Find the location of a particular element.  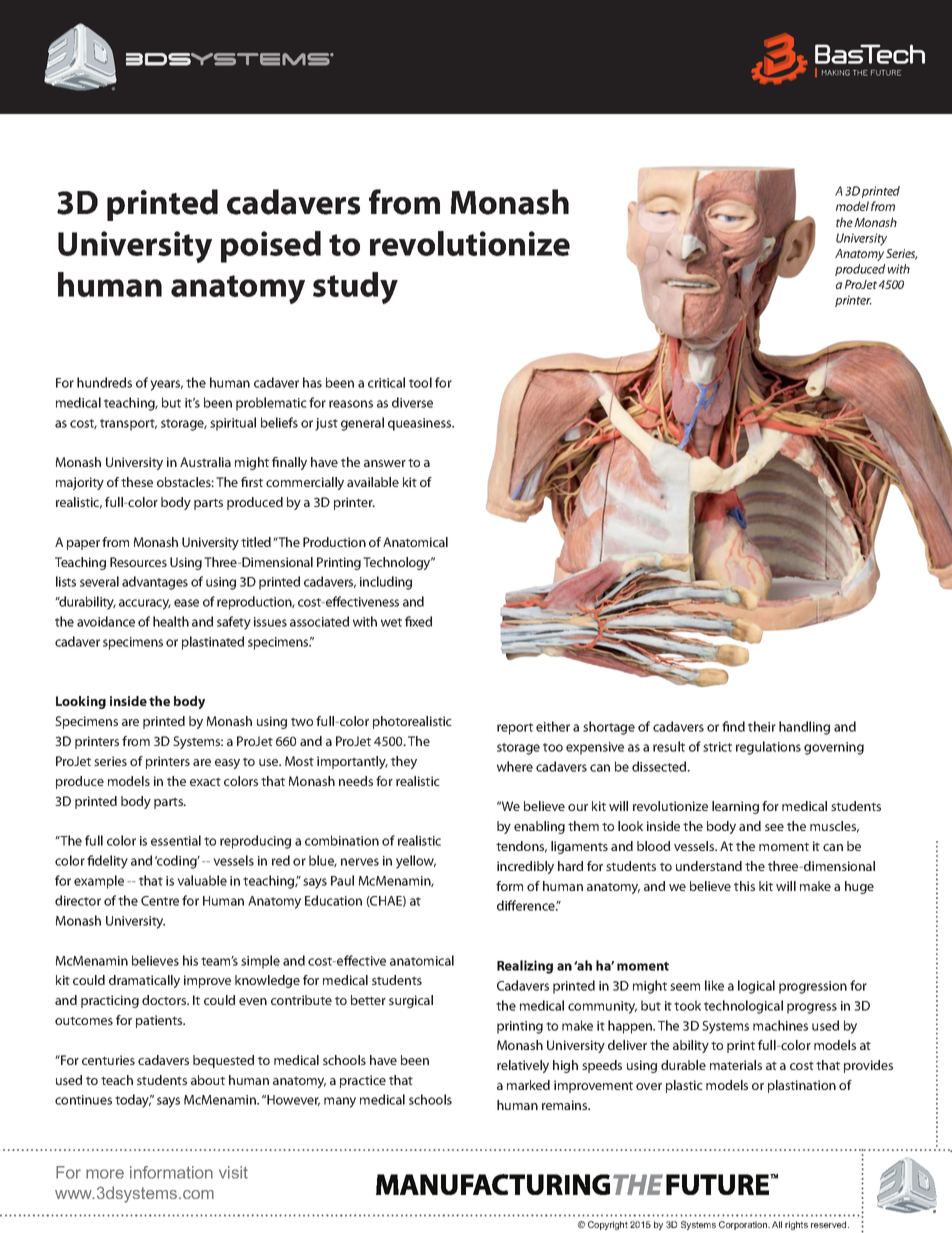

study is located at coordinates (355, 288).
